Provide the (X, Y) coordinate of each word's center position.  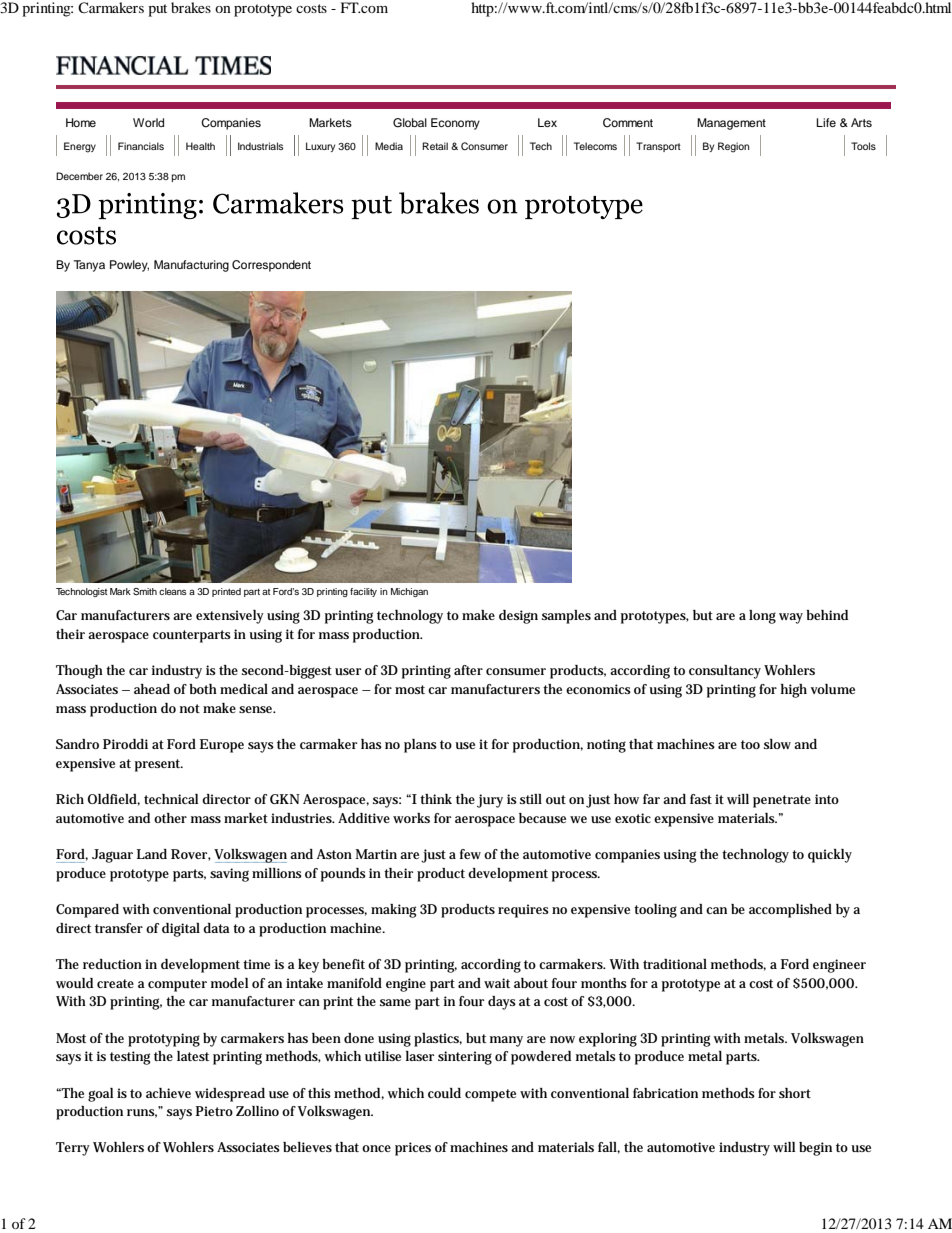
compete (490, 1095)
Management (731, 124)
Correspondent (271, 266)
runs (142, 1113)
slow (777, 744)
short (795, 1093)
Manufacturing (191, 266)
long (762, 617)
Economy (455, 124)
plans (420, 746)
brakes (191, 7)
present (159, 765)
